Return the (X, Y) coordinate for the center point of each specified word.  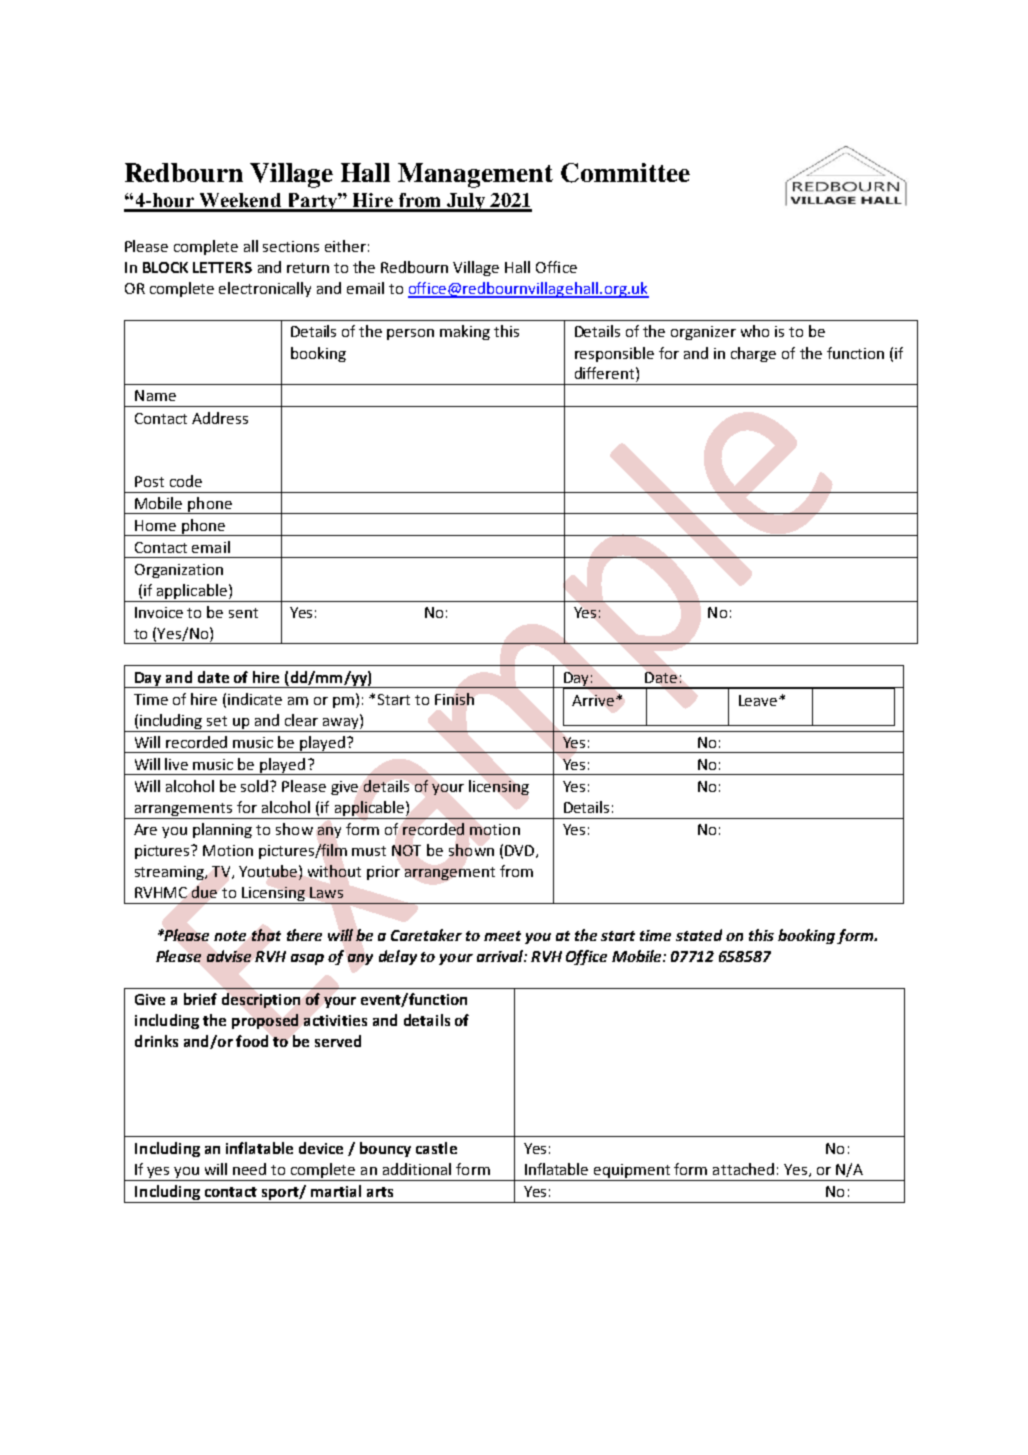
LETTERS (222, 267)
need (249, 1169)
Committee (625, 173)
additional (417, 1169)
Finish (454, 699)
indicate (255, 699)
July (466, 202)
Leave (759, 700)
